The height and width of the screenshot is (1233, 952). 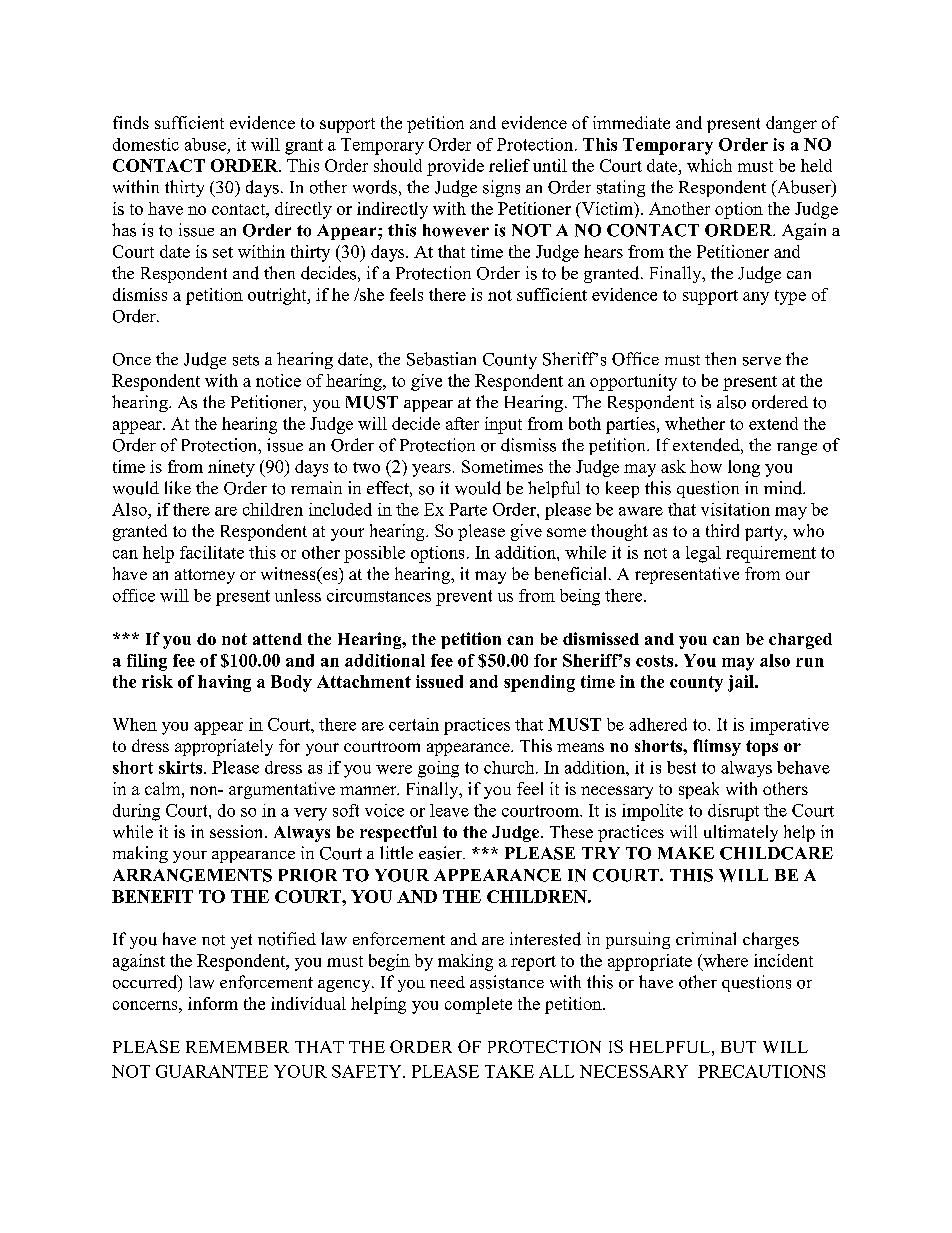 What do you see at coordinates (478, 1005) in the screenshot?
I see `complete` at bounding box center [478, 1005].
